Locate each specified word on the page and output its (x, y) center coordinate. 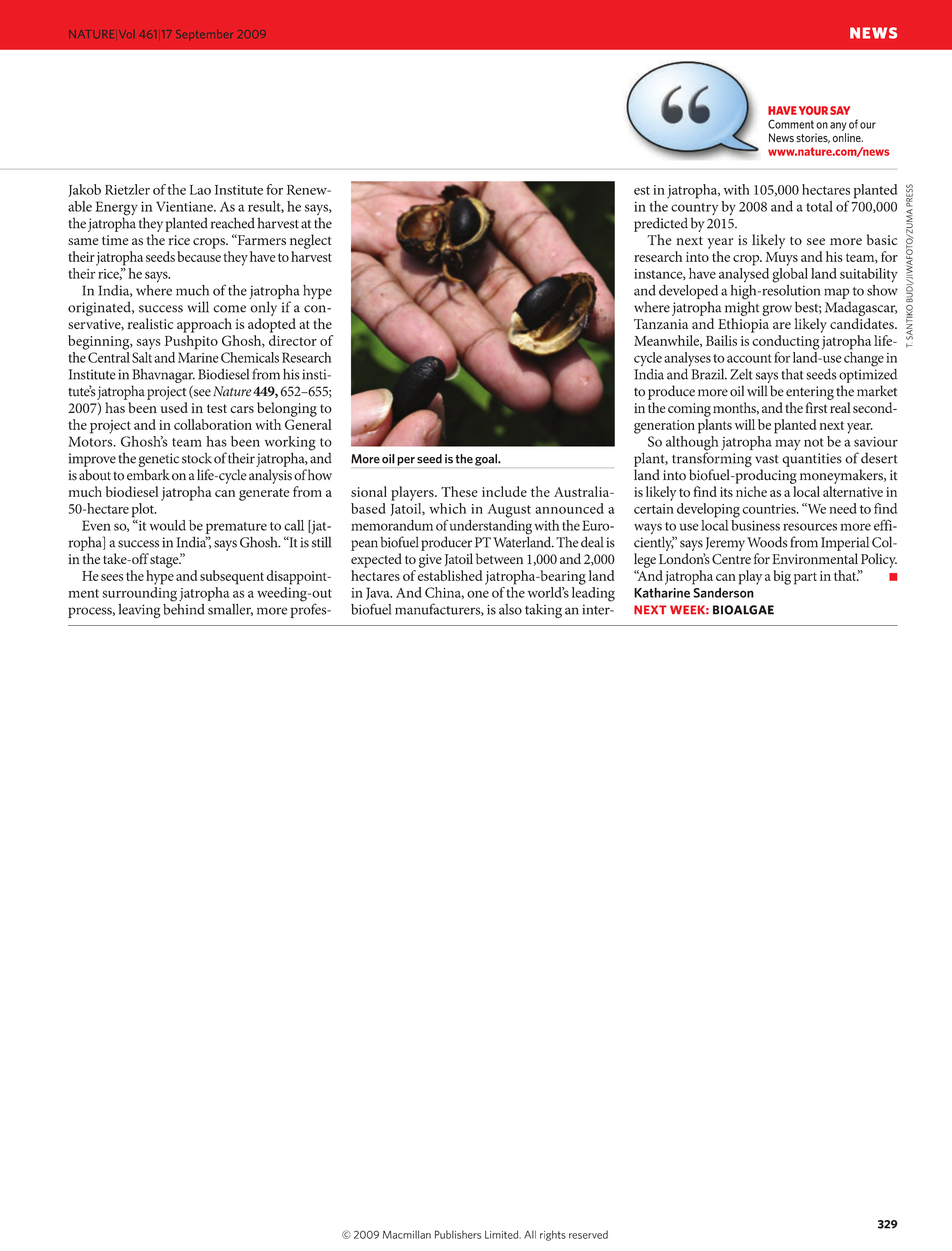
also (510, 609)
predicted (661, 224)
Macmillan (407, 1234)
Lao (200, 190)
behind (184, 608)
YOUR (813, 110)
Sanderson (723, 592)
